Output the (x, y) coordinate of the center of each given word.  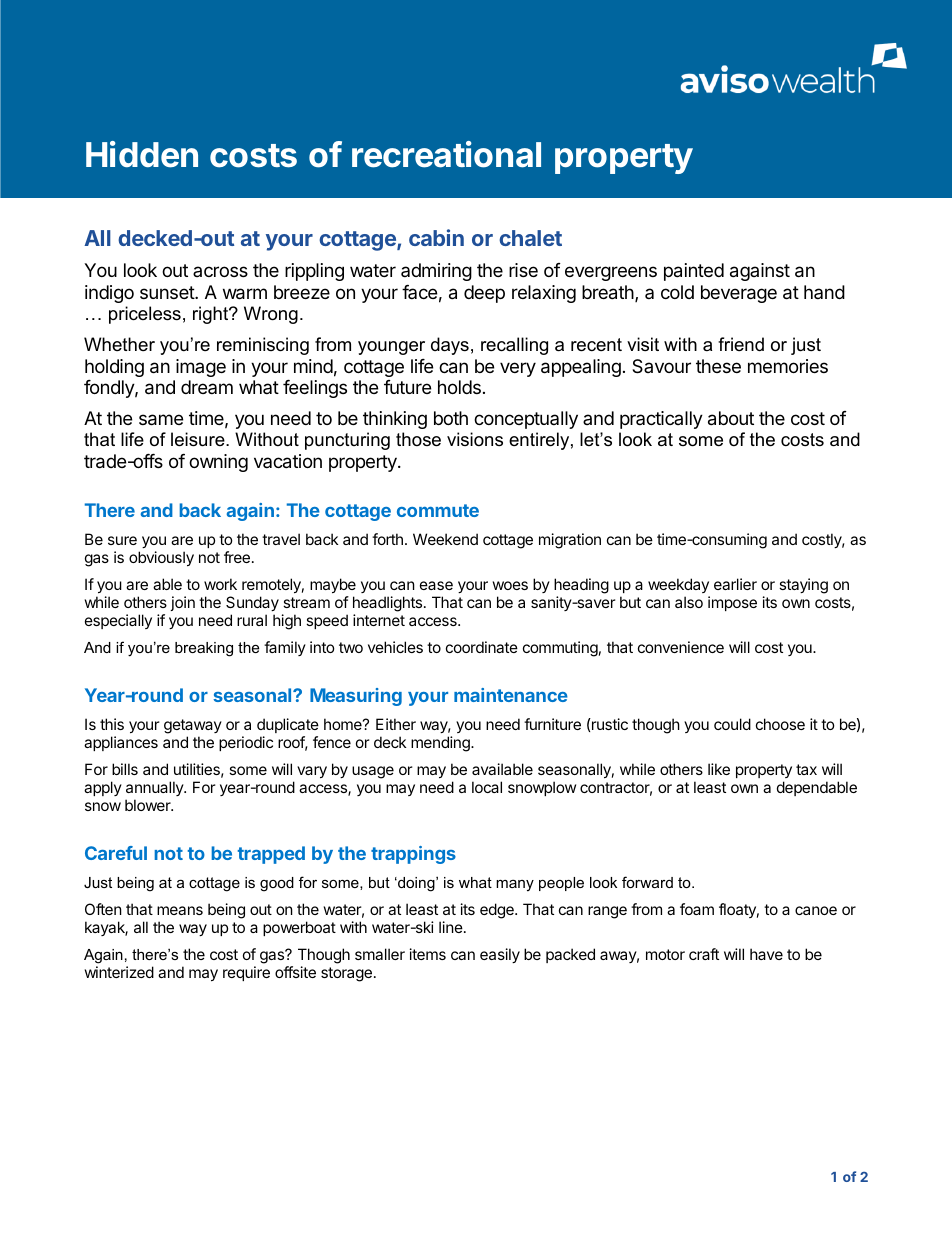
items (428, 954)
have (766, 954)
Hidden (142, 154)
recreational (446, 154)
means (180, 910)
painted (694, 272)
